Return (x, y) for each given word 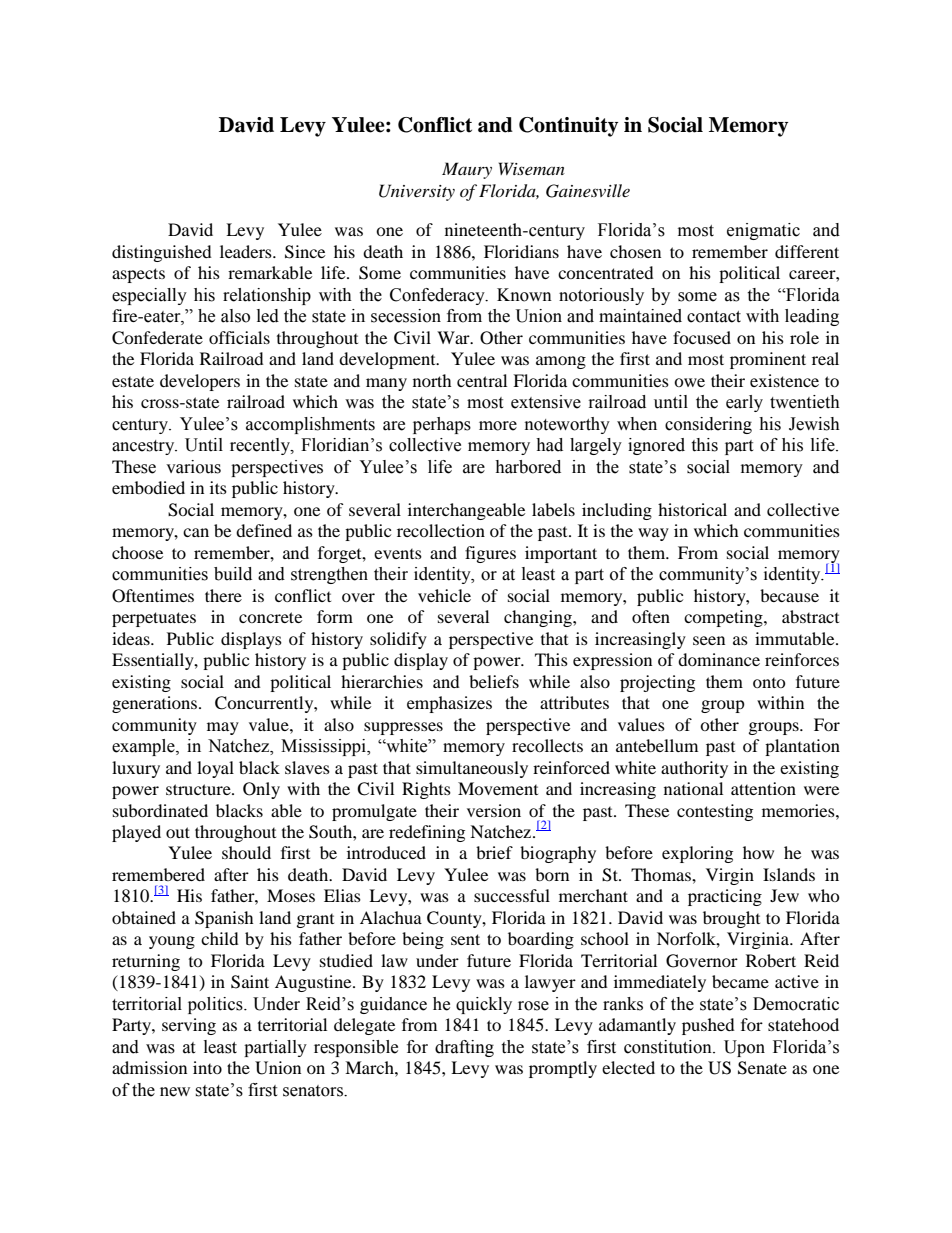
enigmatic (763, 231)
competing (724, 618)
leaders (247, 251)
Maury (467, 170)
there (223, 595)
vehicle (444, 595)
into (207, 1067)
